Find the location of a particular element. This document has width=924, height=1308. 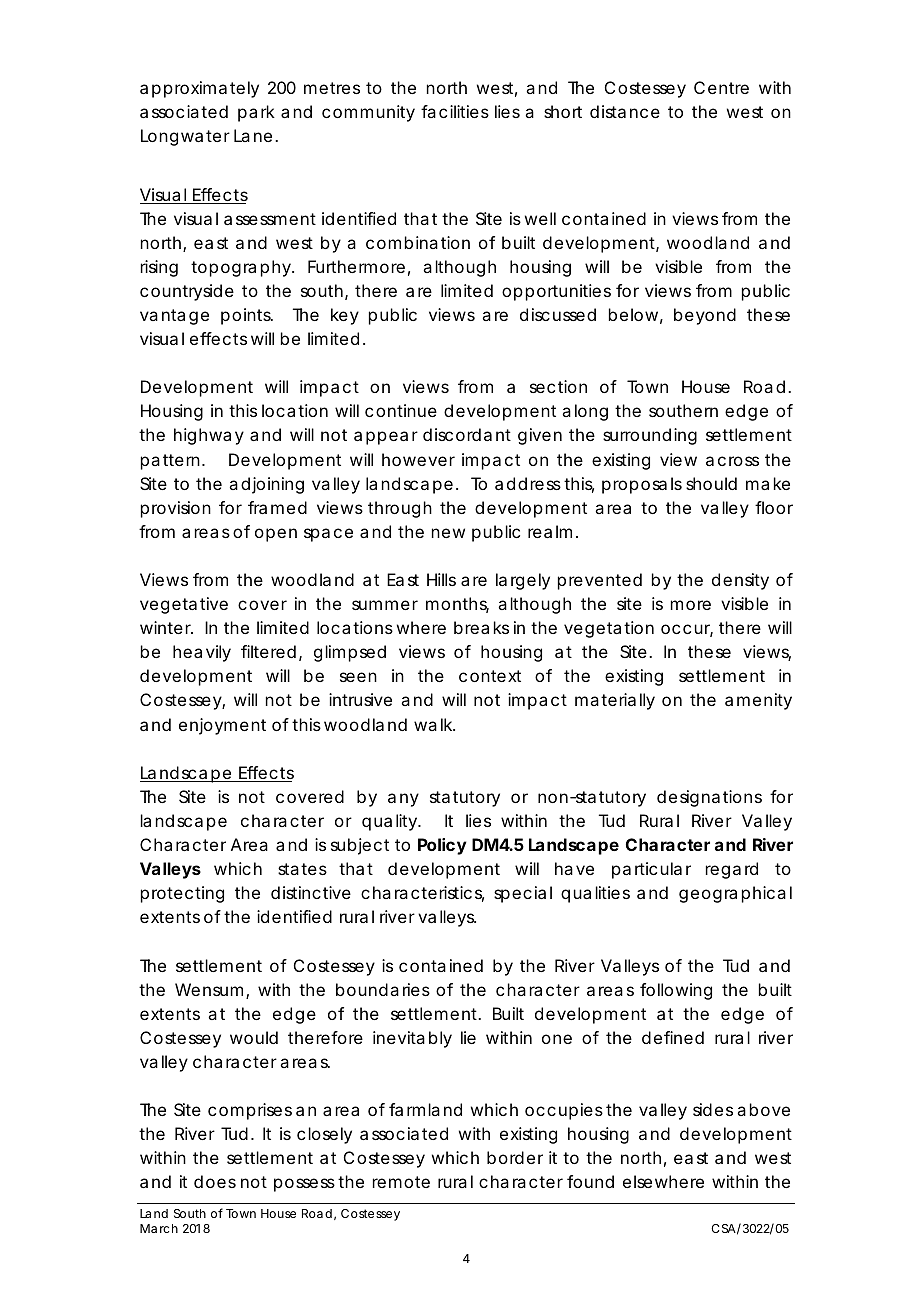

Lane is located at coordinates (253, 135).
